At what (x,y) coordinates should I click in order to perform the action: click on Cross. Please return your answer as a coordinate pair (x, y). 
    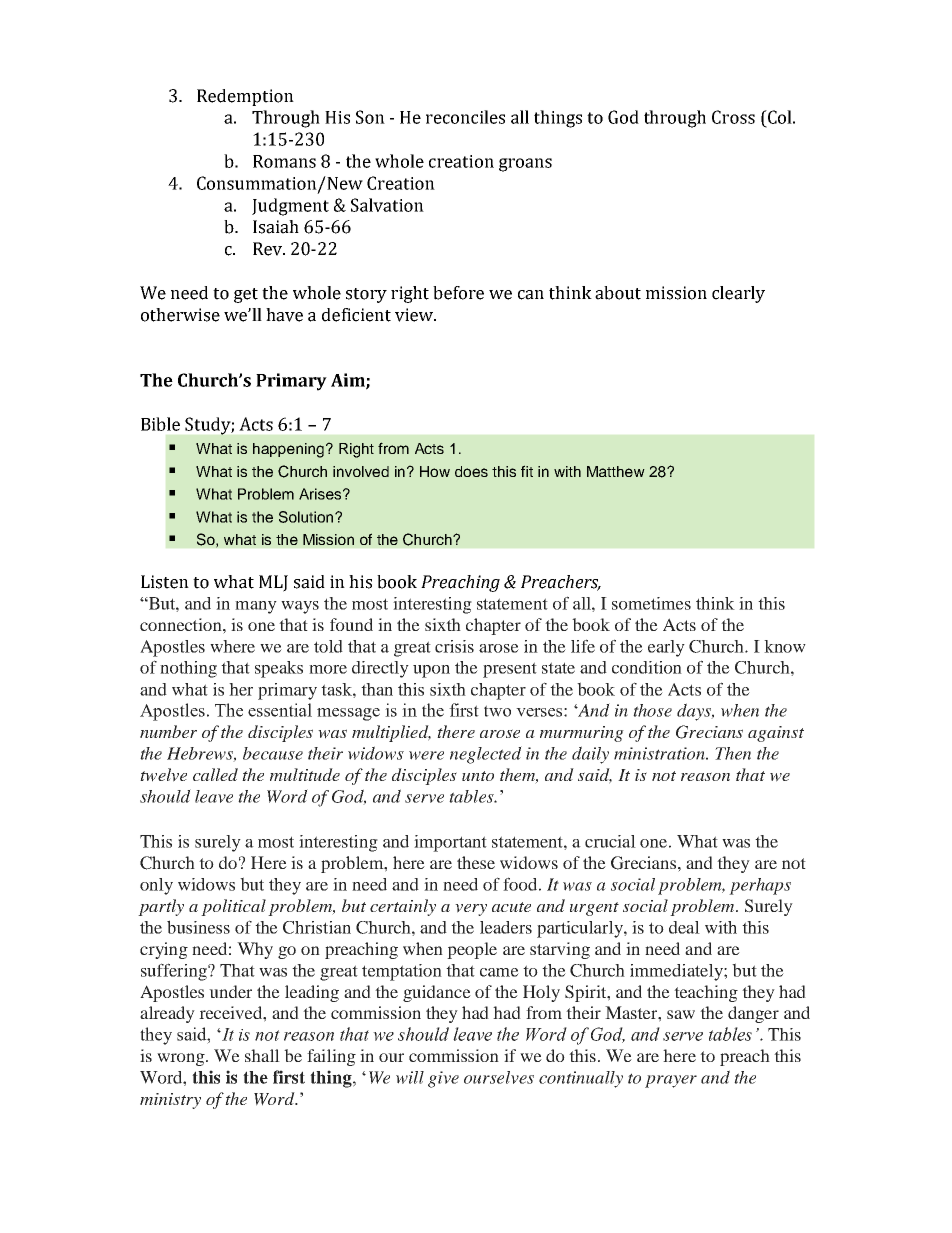
    Looking at the image, I should click on (733, 117).
